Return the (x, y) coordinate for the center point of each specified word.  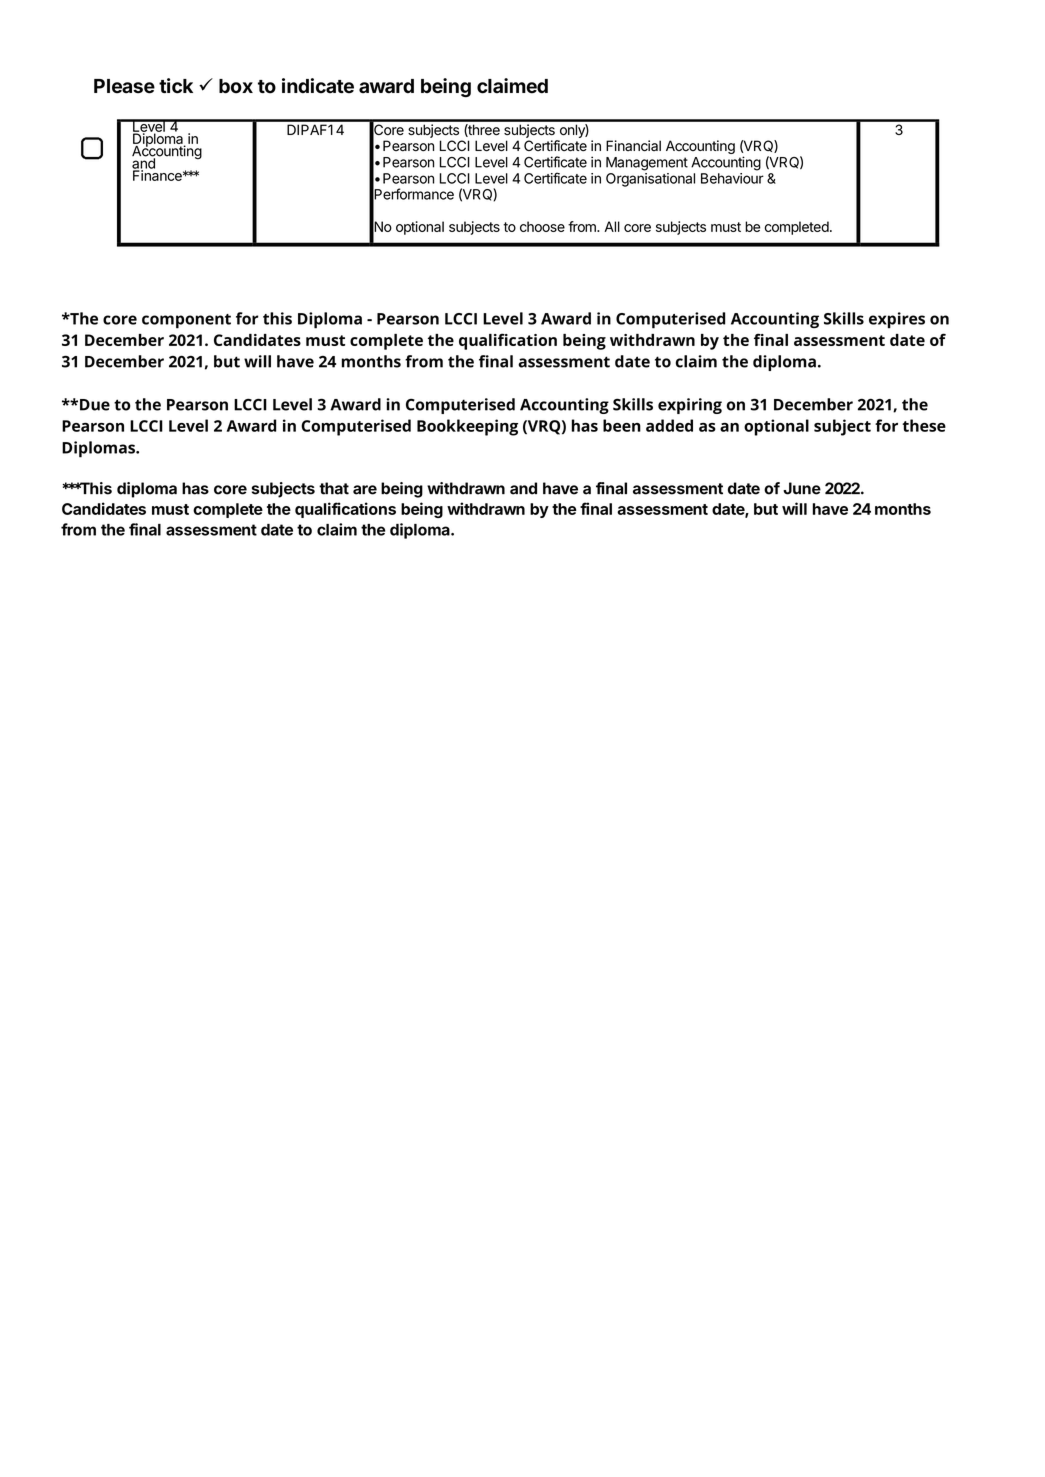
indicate (318, 86)
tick (176, 86)
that (334, 488)
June (802, 488)
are (365, 490)
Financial (633, 146)
